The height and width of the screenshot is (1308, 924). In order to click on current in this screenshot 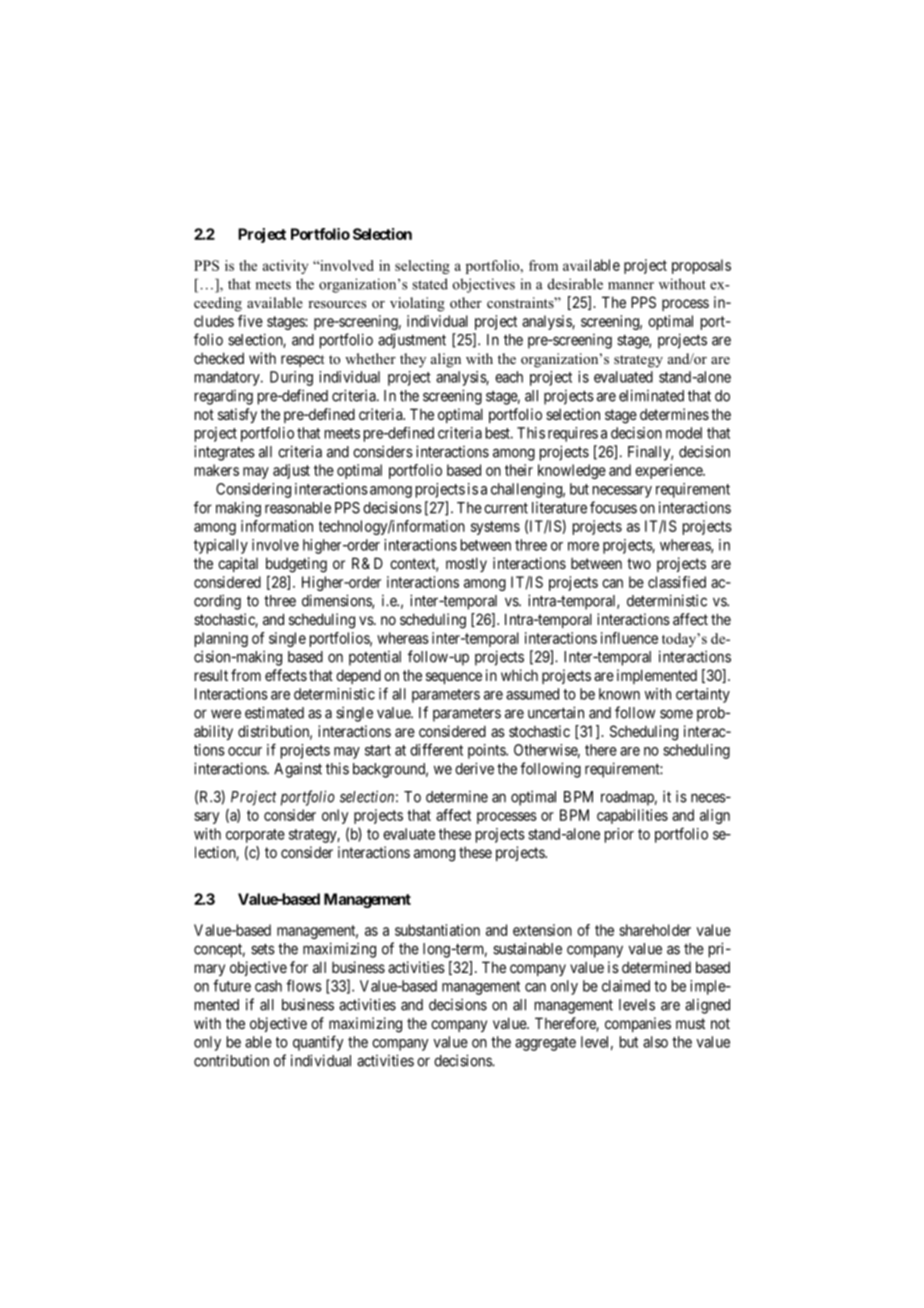, I will do `click(506, 508)`.
